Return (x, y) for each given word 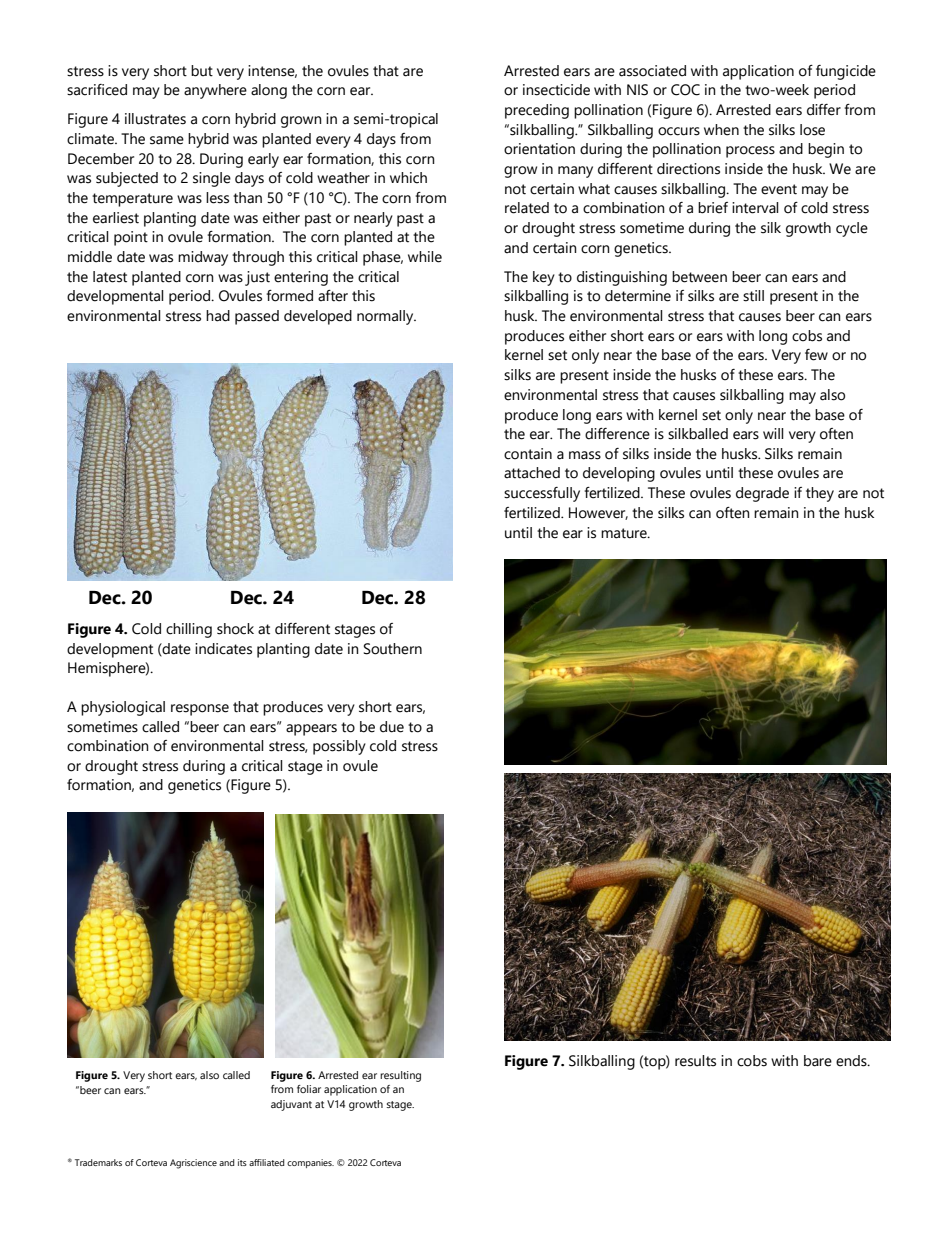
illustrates (155, 119)
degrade (762, 494)
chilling (189, 630)
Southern (393, 649)
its (242, 1162)
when (721, 130)
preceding (537, 111)
